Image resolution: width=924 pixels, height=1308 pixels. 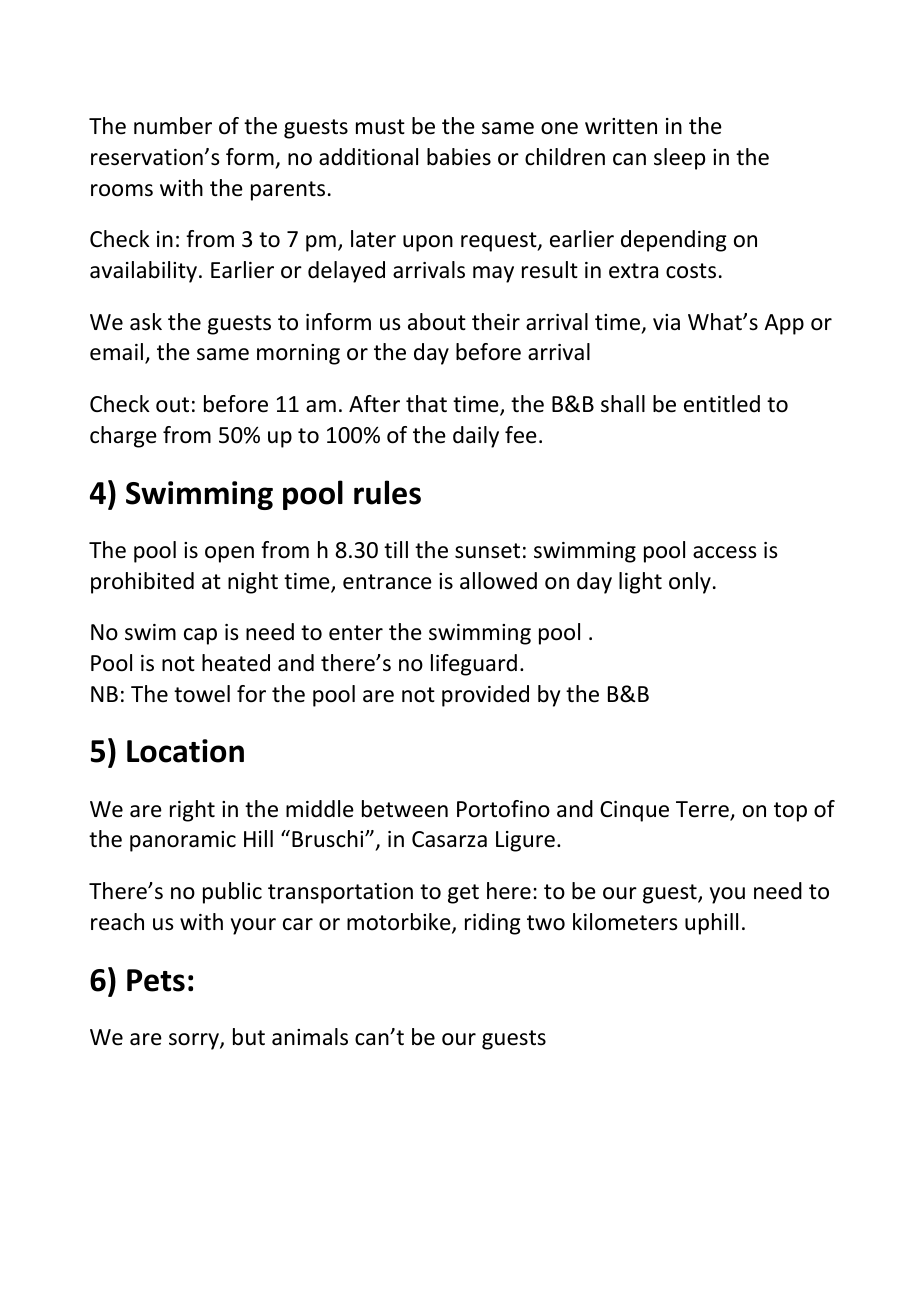 What do you see at coordinates (703, 810) in the image?
I see `Terre` at bounding box center [703, 810].
